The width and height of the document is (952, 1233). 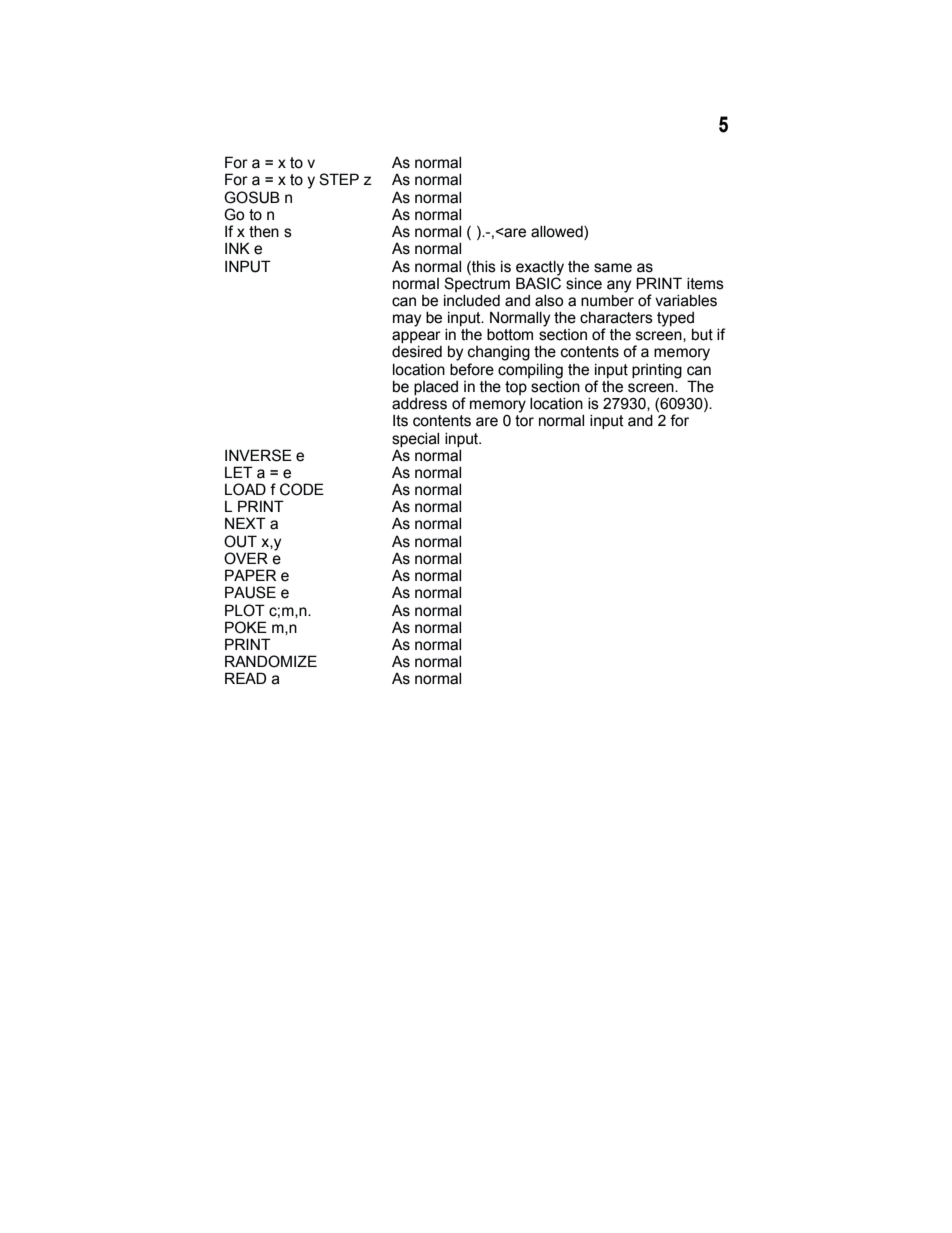 I want to click on allowed, so click(x=558, y=232).
